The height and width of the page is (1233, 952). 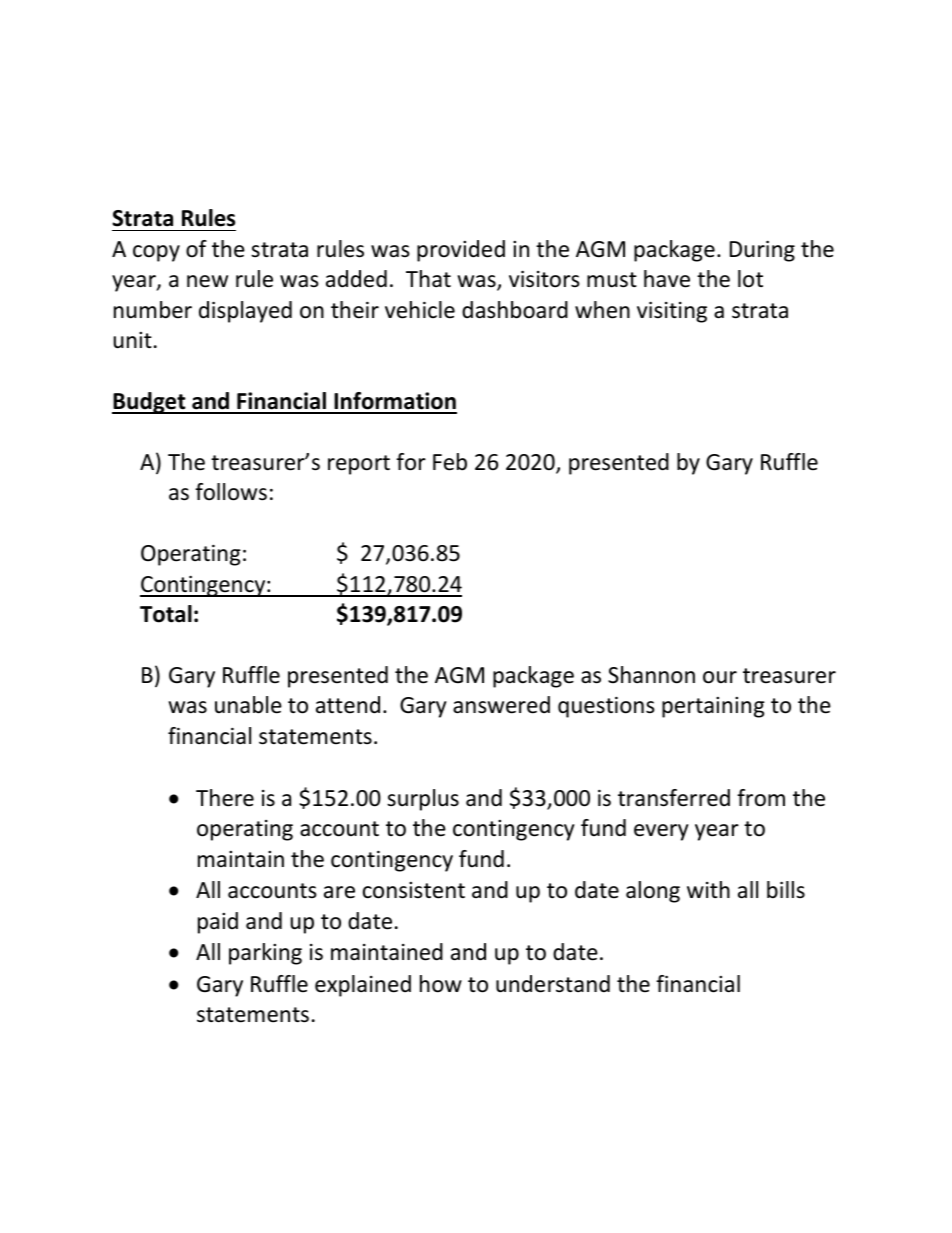 What do you see at coordinates (708, 889) in the page?
I see `with` at bounding box center [708, 889].
